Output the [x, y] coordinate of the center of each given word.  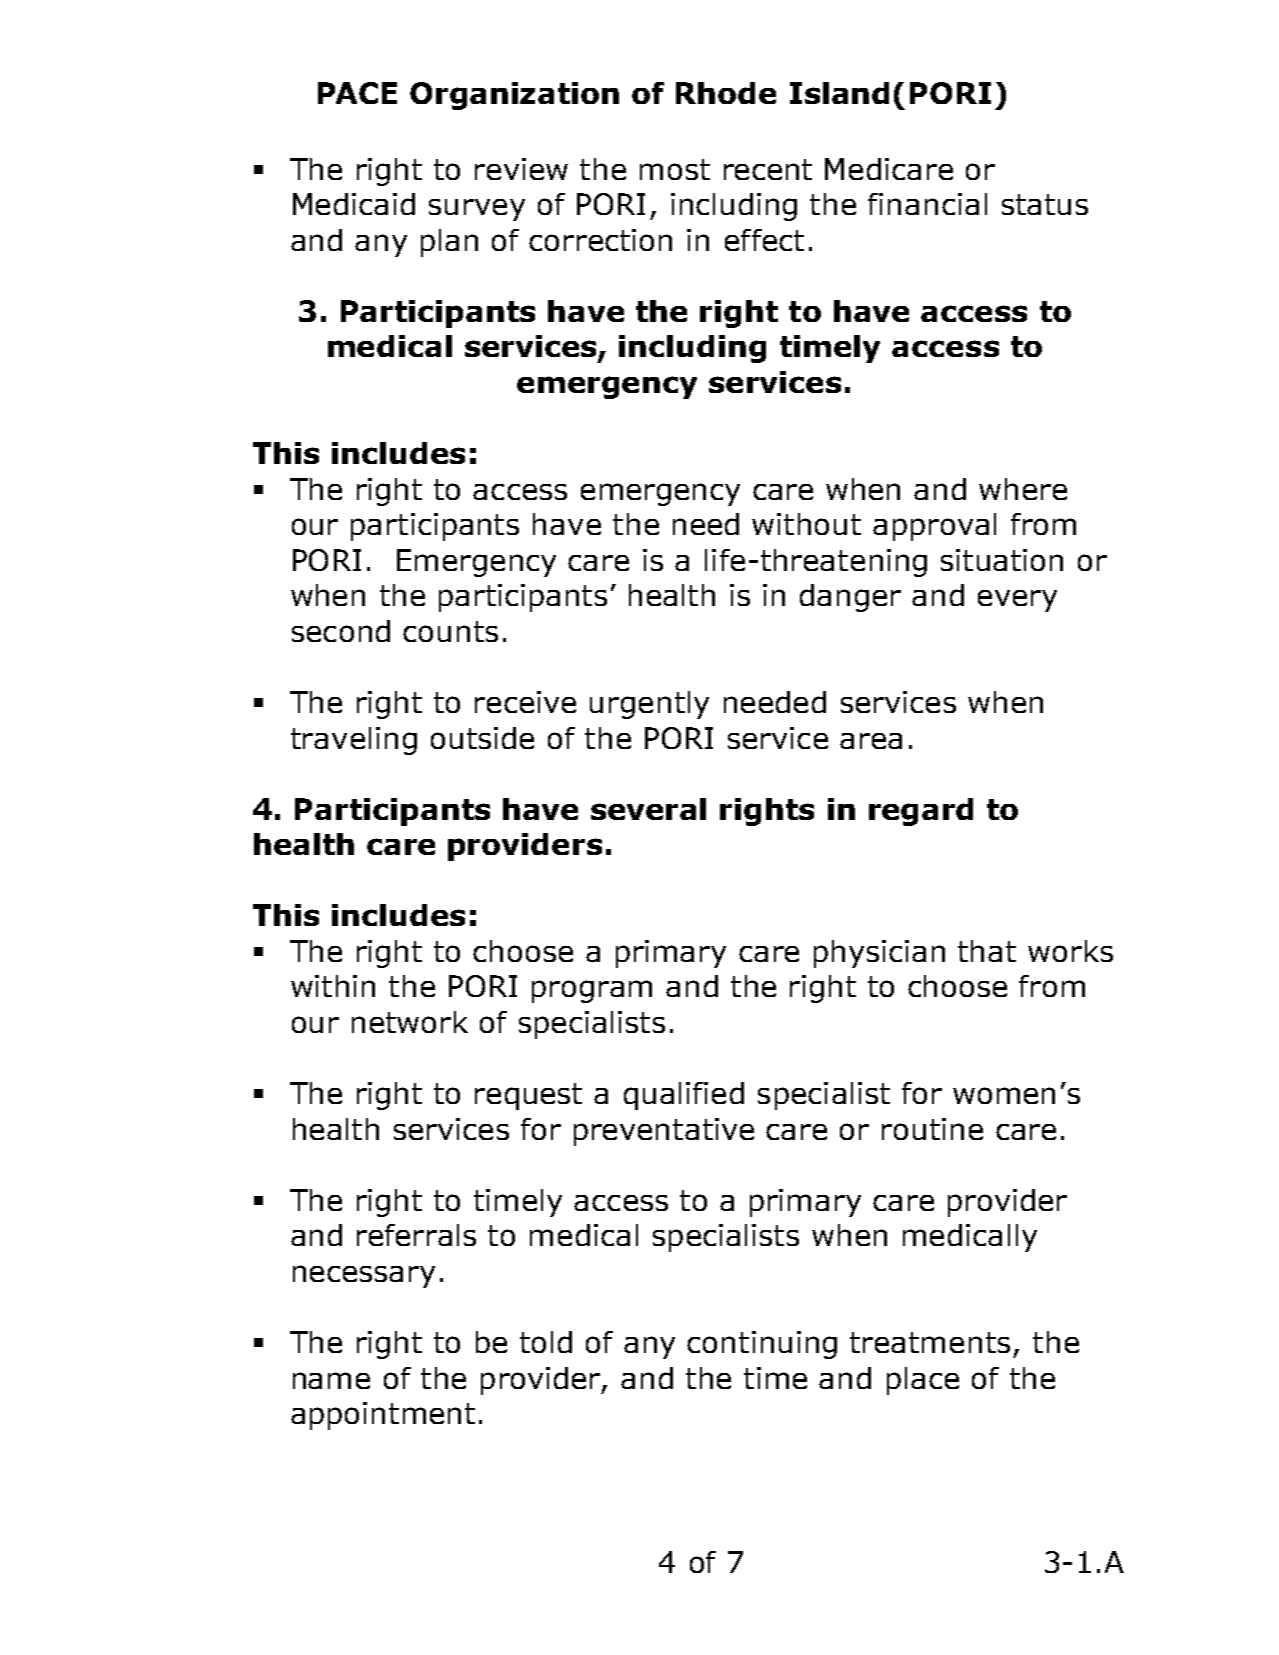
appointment [383, 1416]
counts [450, 631]
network [410, 1022]
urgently [649, 705]
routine [932, 1129]
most [675, 169]
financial [927, 204]
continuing [762, 1345]
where [1023, 489]
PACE [357, 93]
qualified [684, 1096]
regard [921, 812]
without [806, 524]
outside [482, 738]
